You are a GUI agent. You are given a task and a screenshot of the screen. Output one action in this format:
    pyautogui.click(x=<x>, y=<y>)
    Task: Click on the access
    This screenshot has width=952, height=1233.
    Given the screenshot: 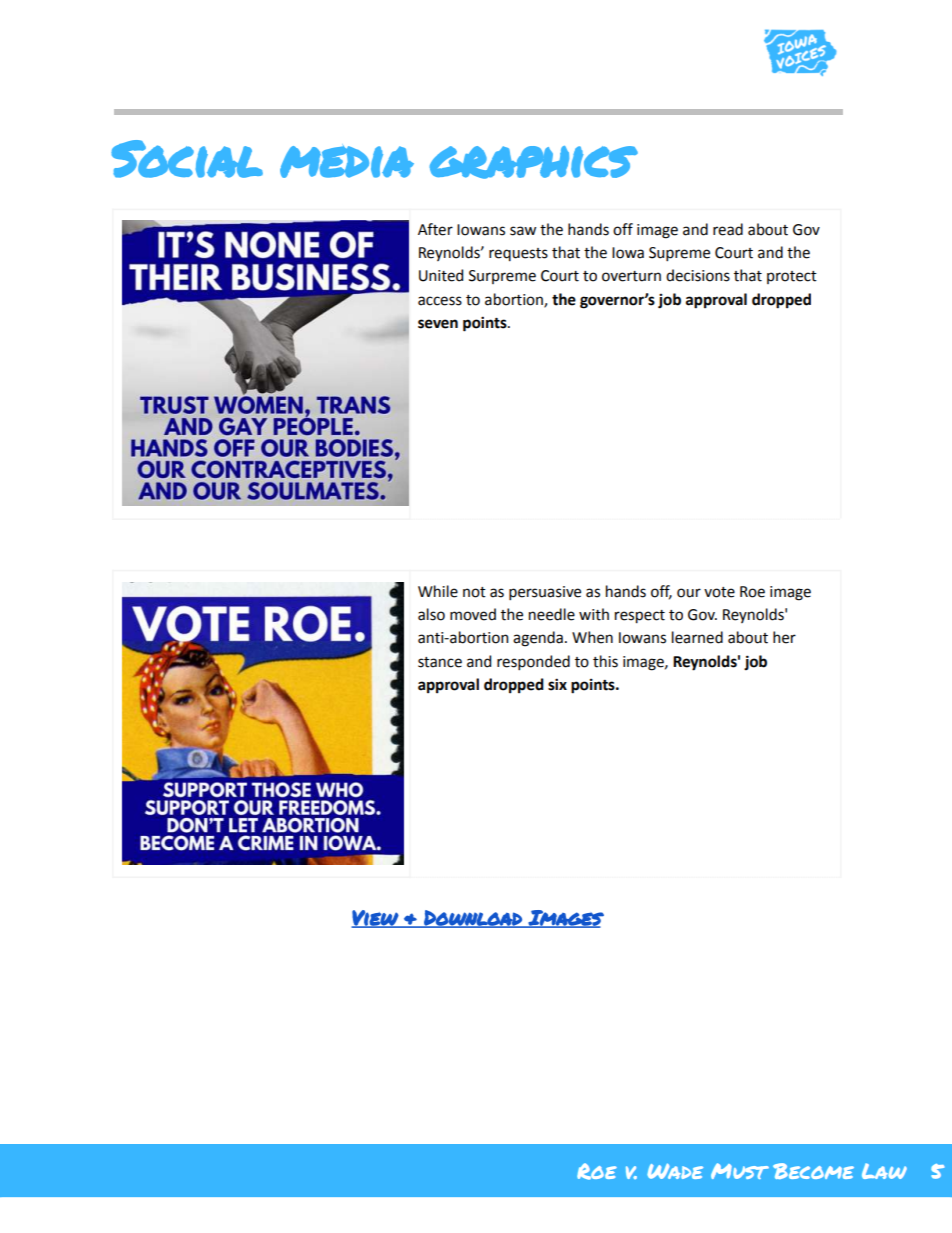 What is the action you would take?
    pyautogui.click(x=440, y=301)
